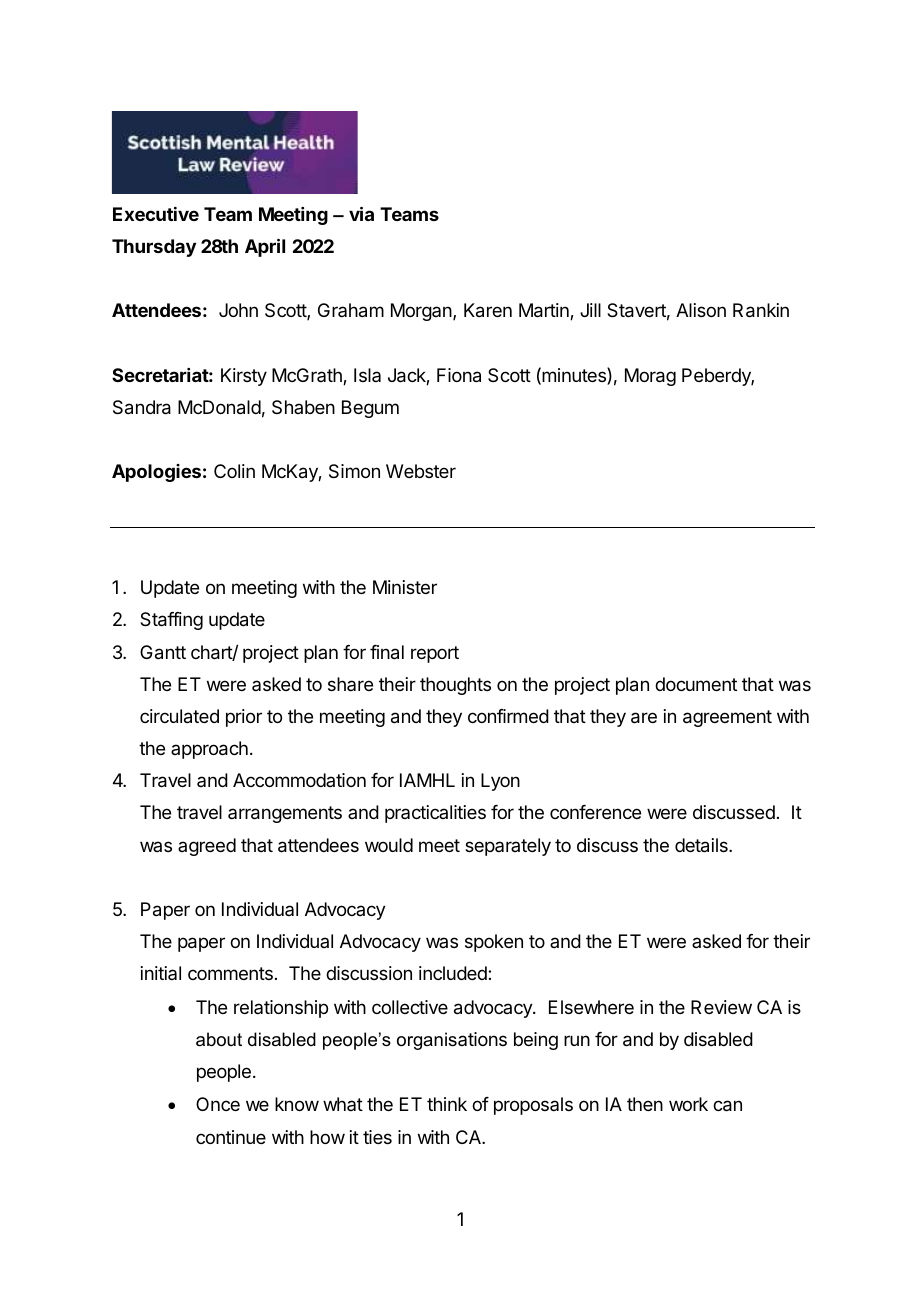 This screenshot has height=1308, width=924. Describe the element at coordinates (265, 247) in the screenshot. I see `April` at that location.
